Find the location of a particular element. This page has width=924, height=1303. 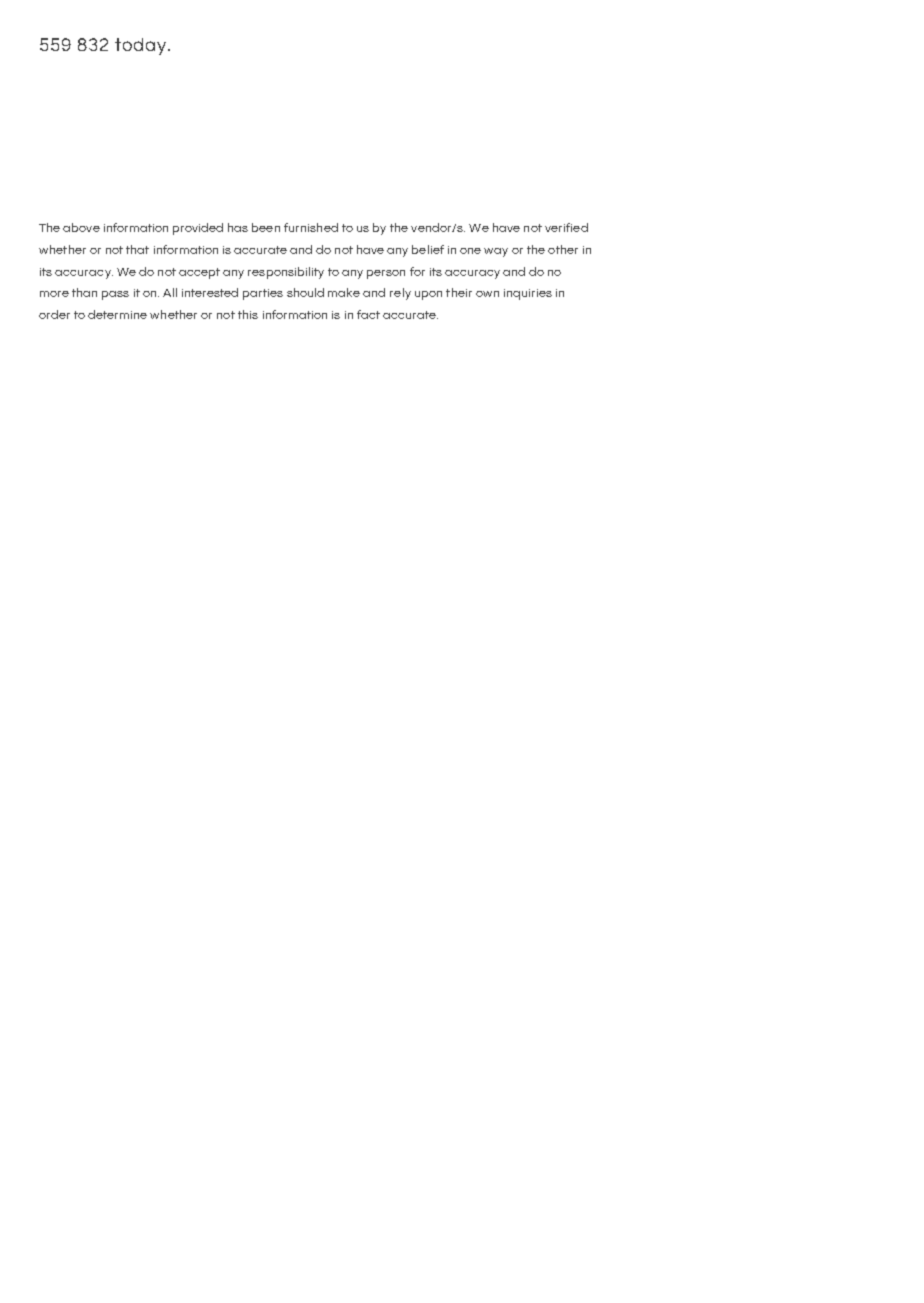

determine is located at coordinates (117, 314).
